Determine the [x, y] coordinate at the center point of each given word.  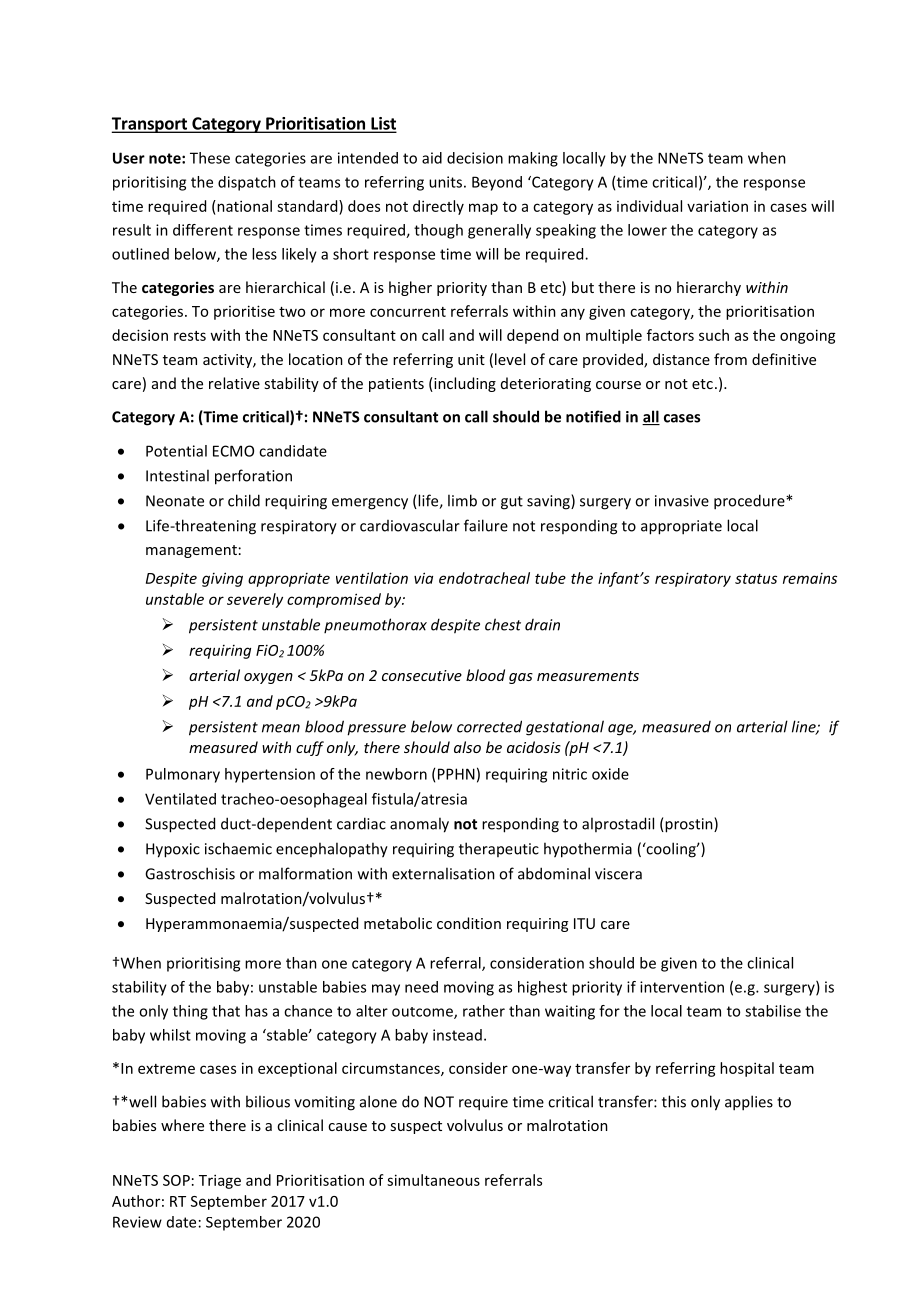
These [210, 158]
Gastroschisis [190, 873]
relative [234, 383]
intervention [682, 987]
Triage [220, 1181]
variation [717, 206]
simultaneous [433, 1180]
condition [469, 923]
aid [432, 158]
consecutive [422, 675]
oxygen [268, 678]
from [730, 359]
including [464, 384]
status [756, 579]
